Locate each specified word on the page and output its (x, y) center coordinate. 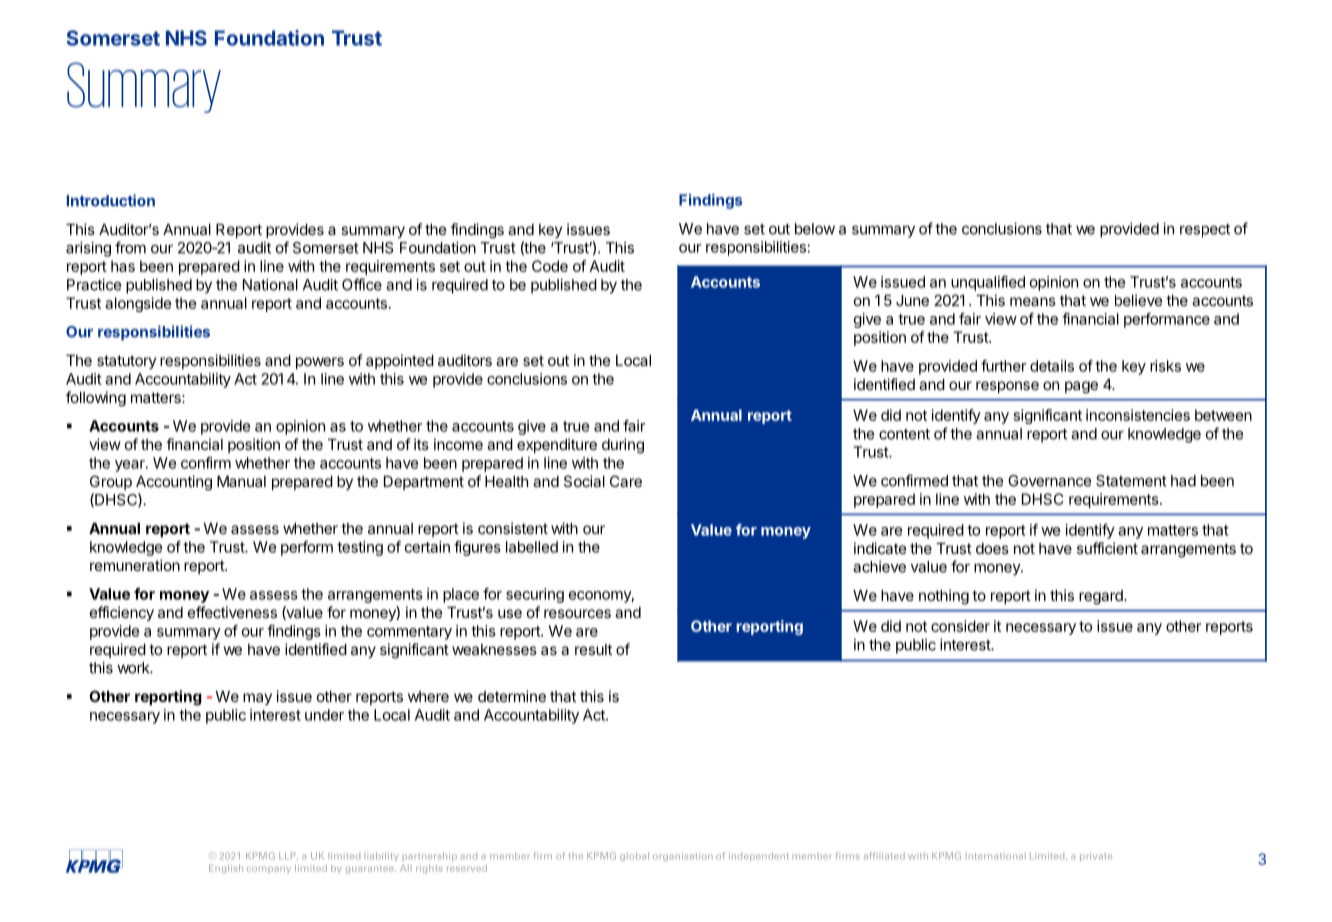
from (130, 247)
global (634, 856)
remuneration (135, 565)
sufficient (1107, 548)
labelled (532, 547)
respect (1205, 231)
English (226, 869)
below (815, 229)
